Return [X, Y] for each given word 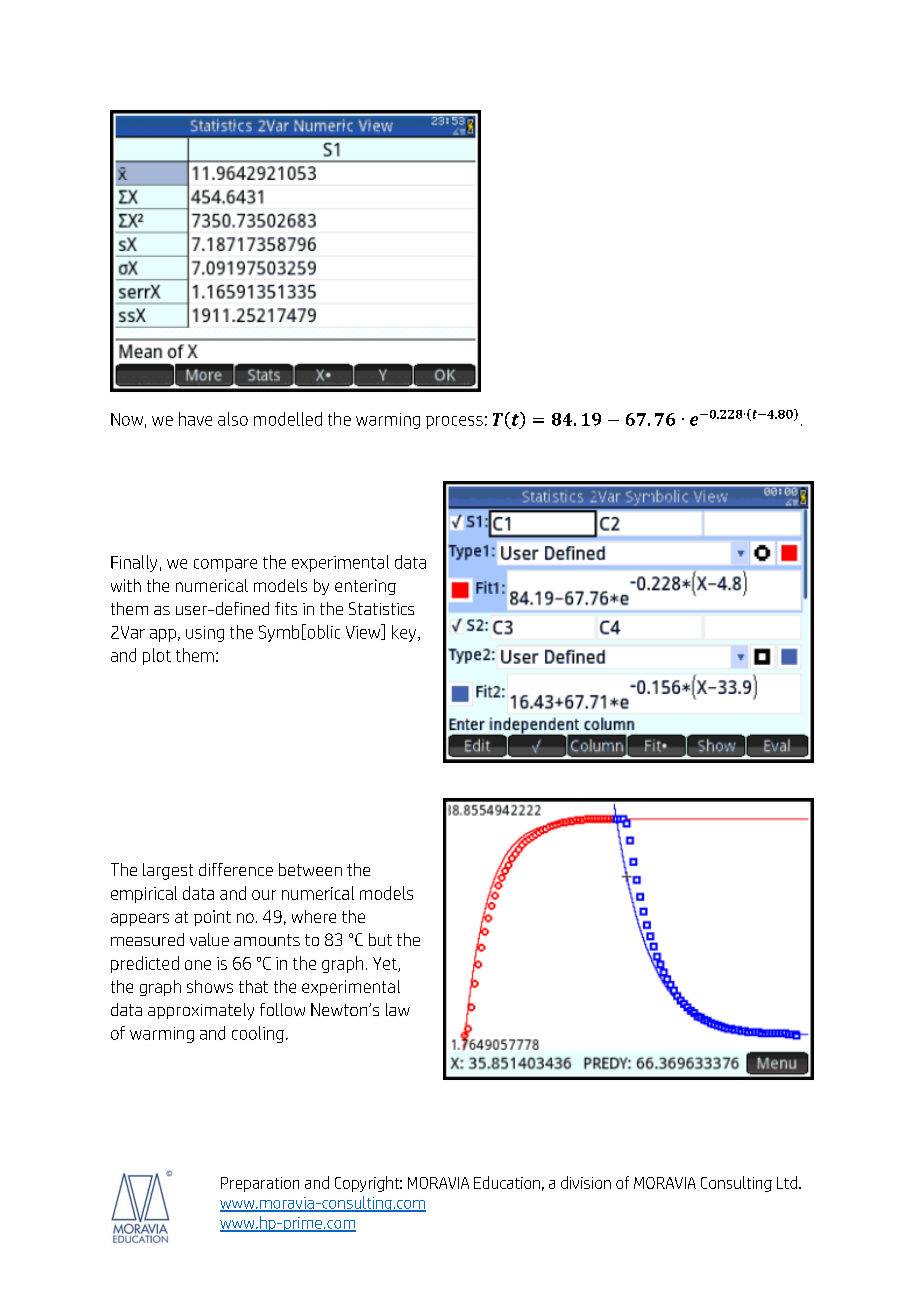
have [195, 419]
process [454, 422]
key [404, 633]
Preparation [260, 1184]
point [212, 918]
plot [157, 656]
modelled [288, 419]
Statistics [381, 608]
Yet [386, 964]
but [380, 939]
